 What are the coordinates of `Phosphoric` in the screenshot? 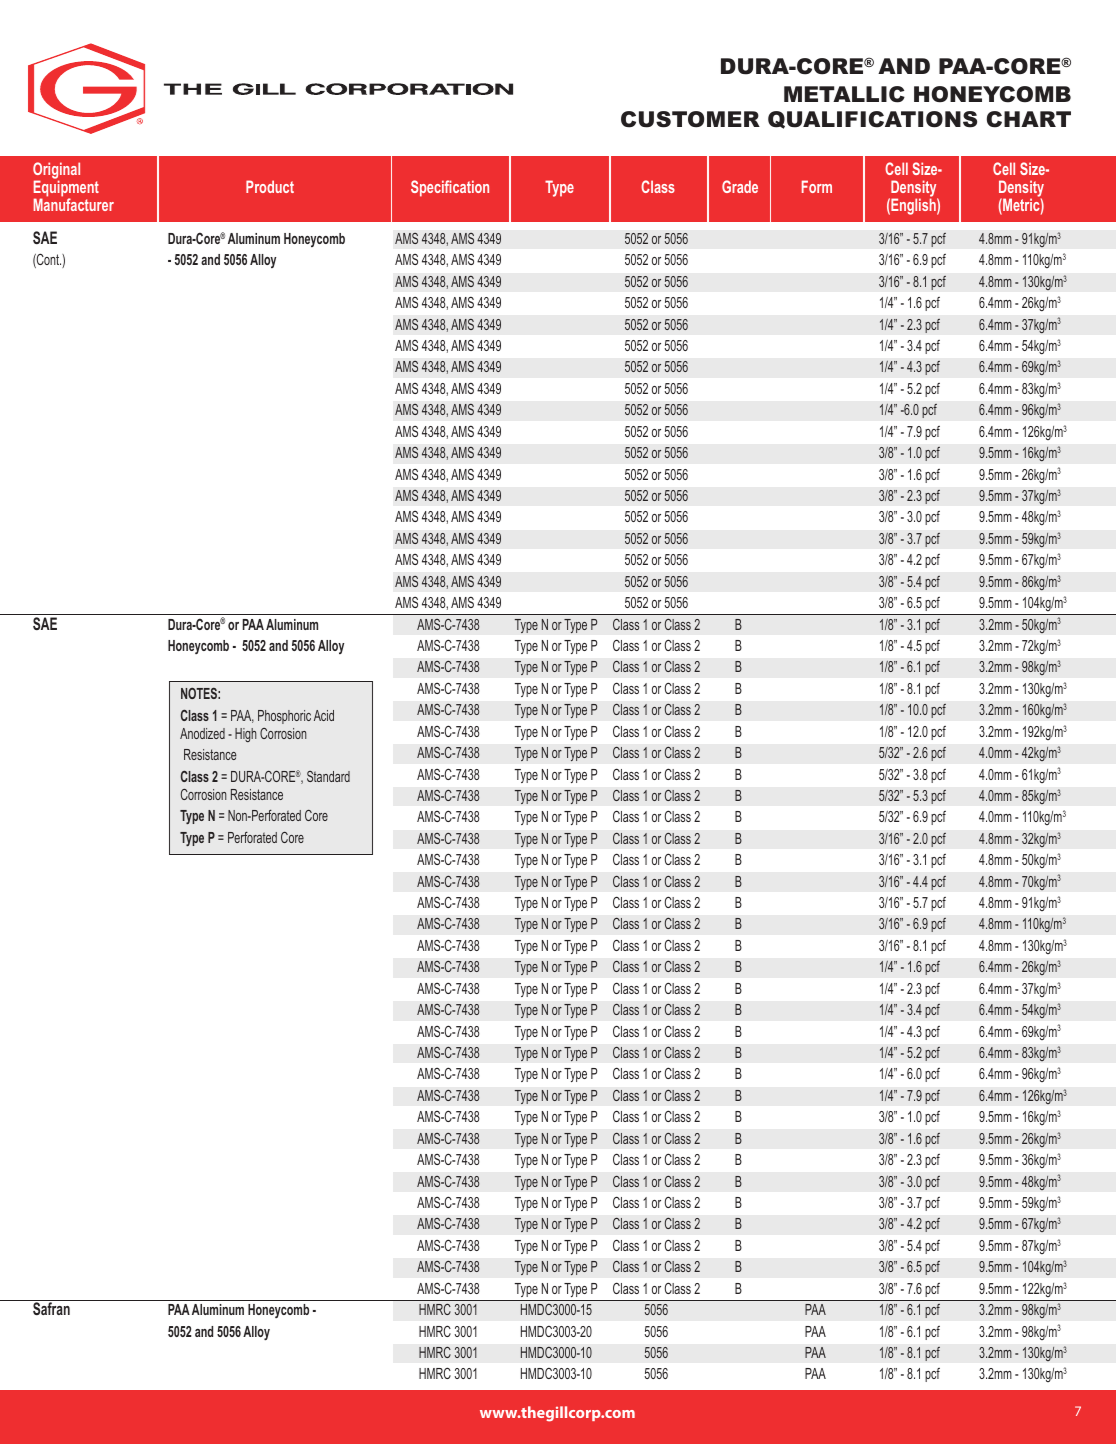 It's located at (284, 717).
